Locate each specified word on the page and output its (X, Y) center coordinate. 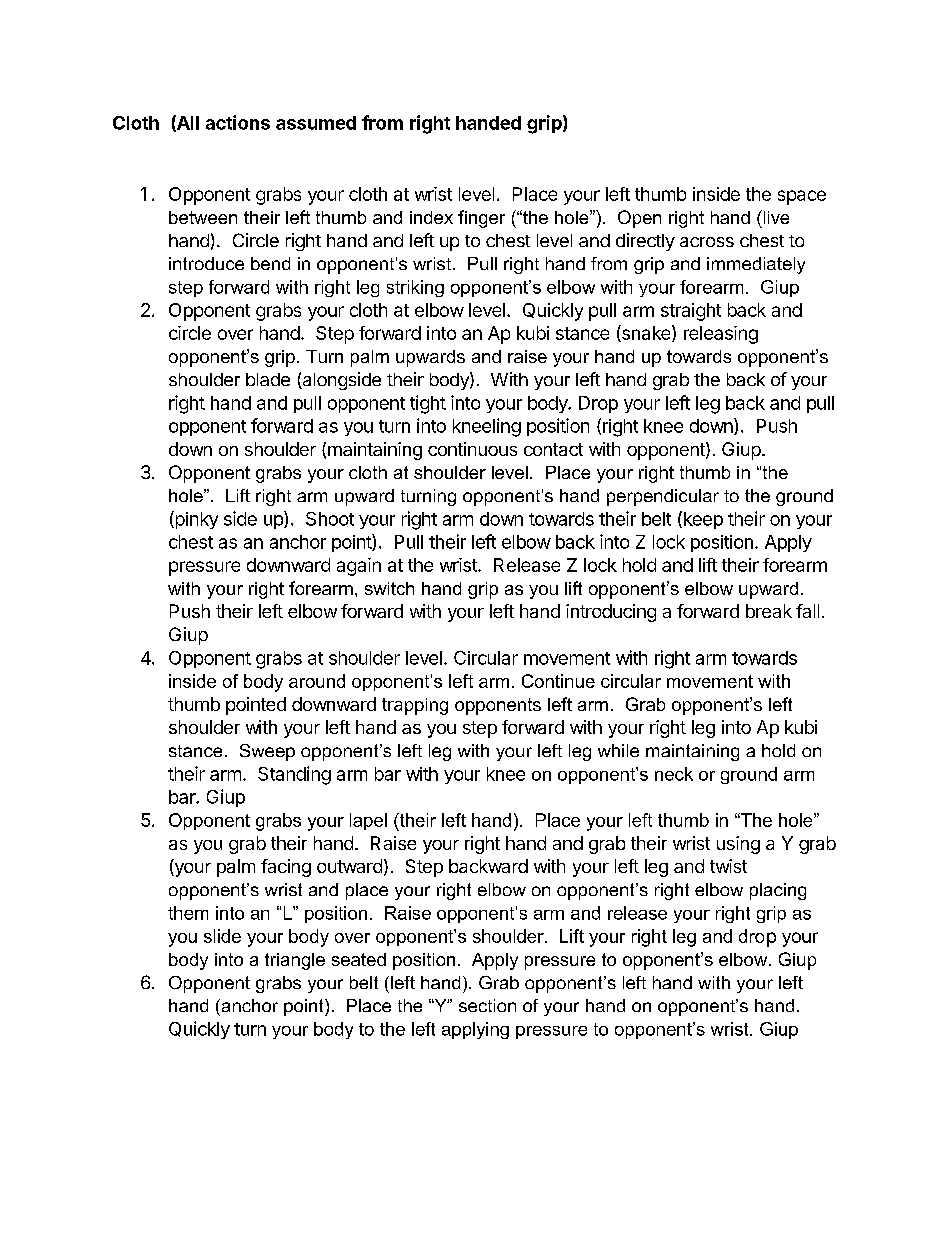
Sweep (267, 752)
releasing (721, 335)
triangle (295, 961)
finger (481, 219)
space (802, 197)
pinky (195, 520)
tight (428, 404)
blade (268, 379)
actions (238, 122)
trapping (415, 706)
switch (389, 588)
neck (674, 774)
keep (702, 520)
